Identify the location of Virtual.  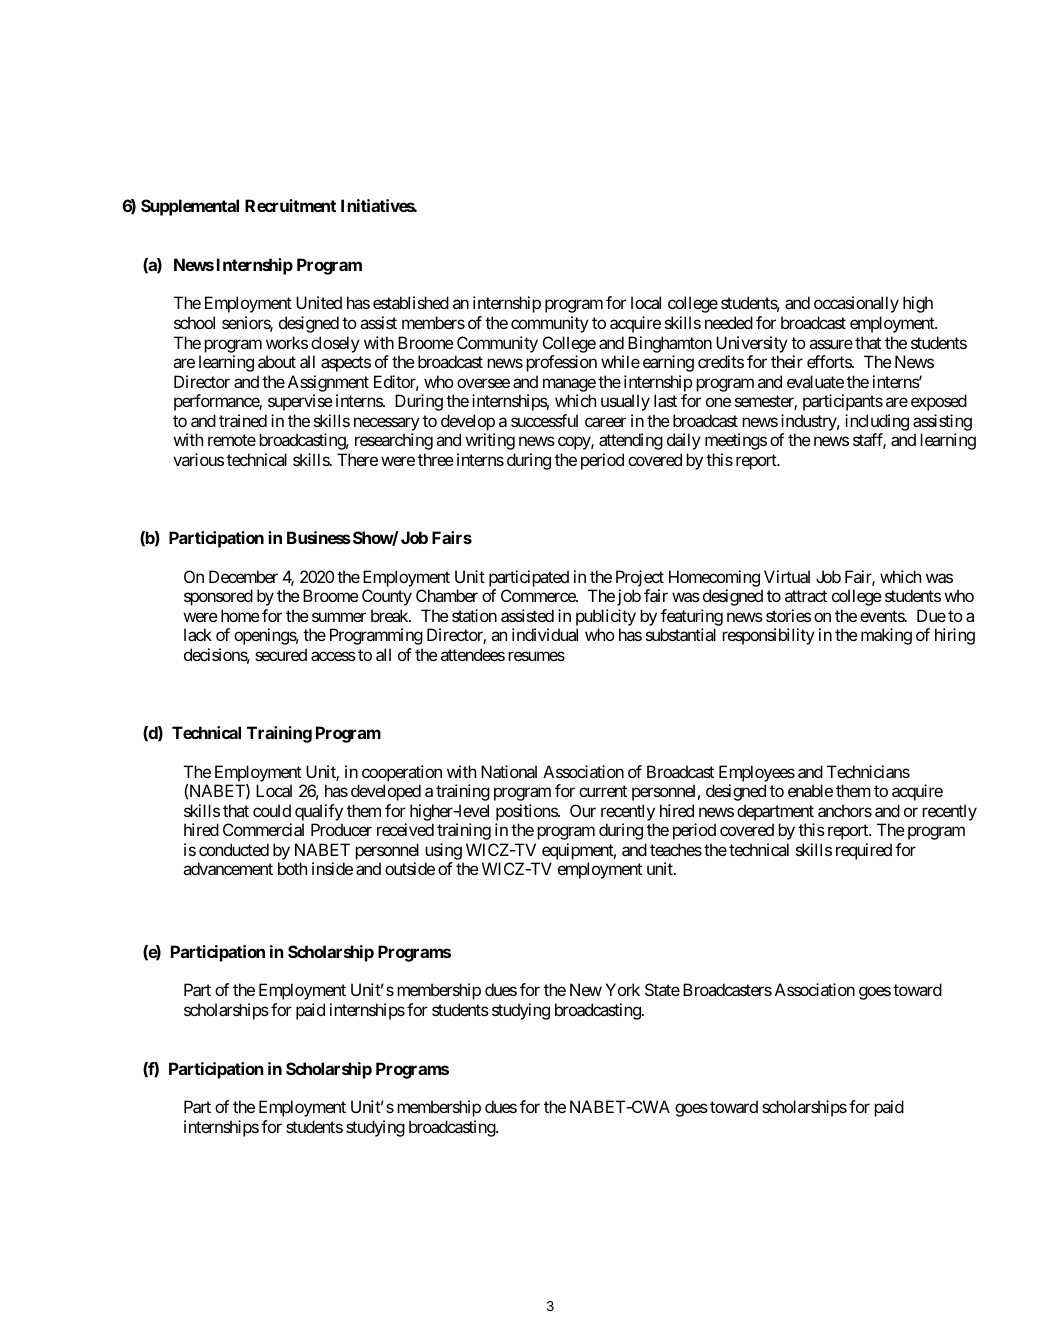
(787, 576).
